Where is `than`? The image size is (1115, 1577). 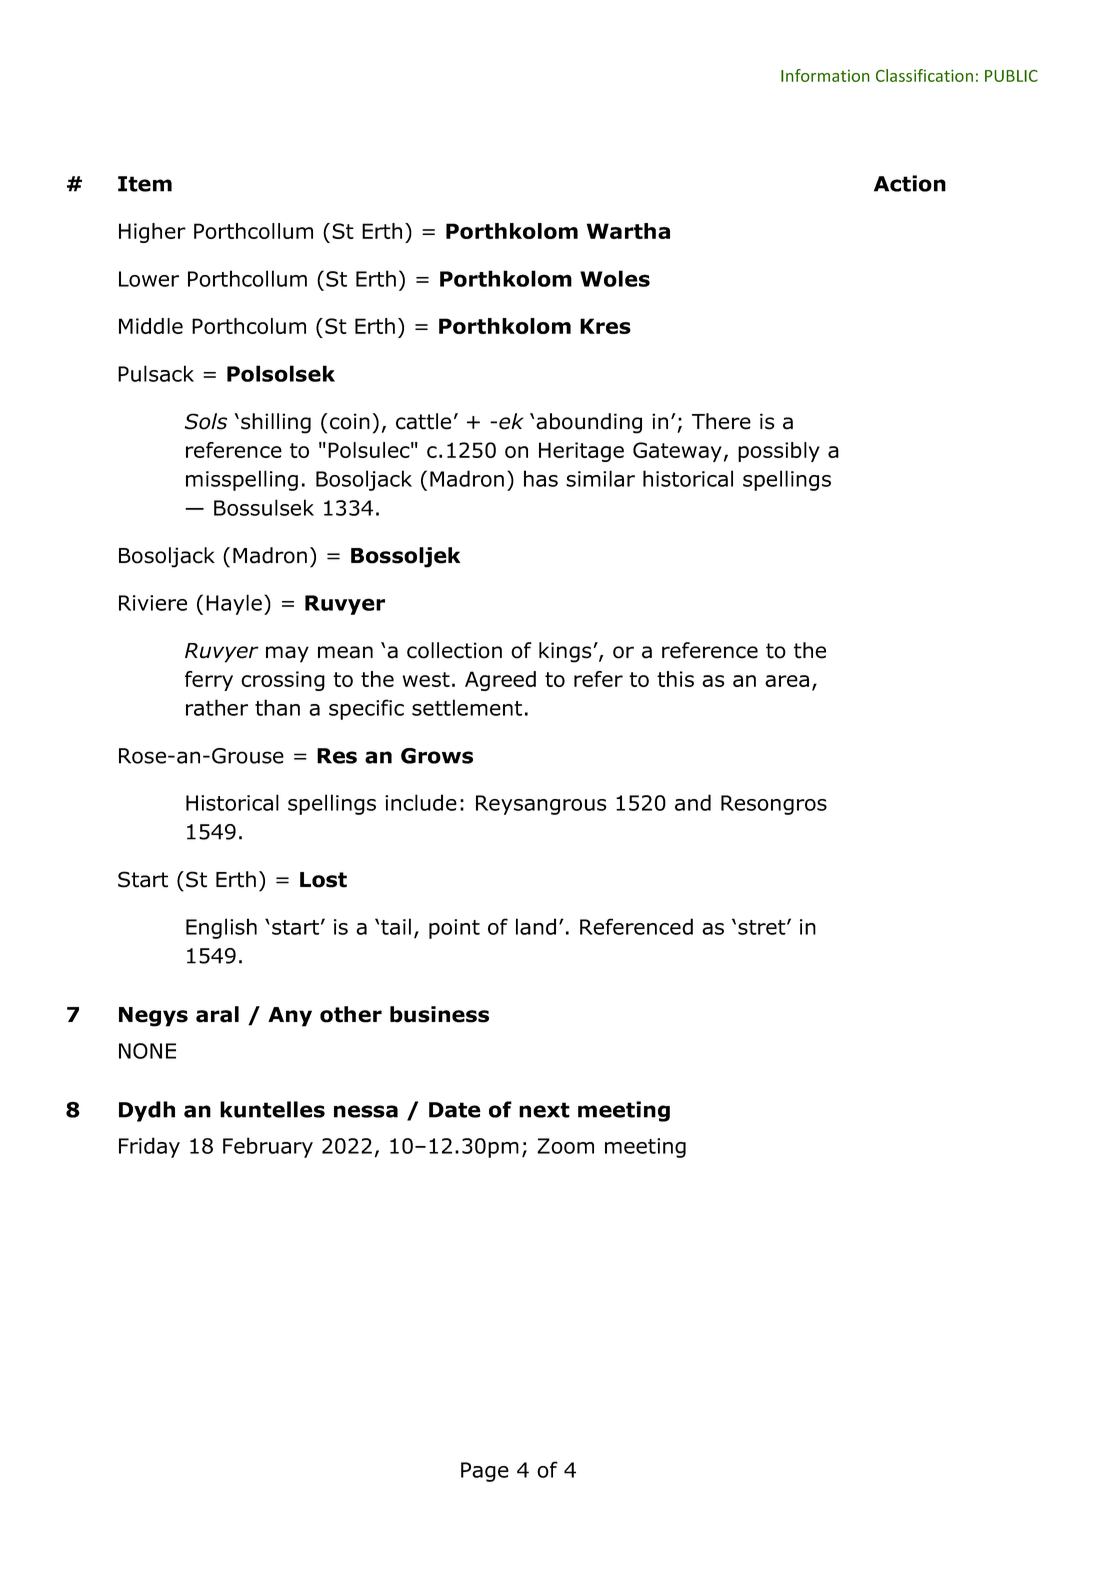 than is located at coordinates (277, 707).
